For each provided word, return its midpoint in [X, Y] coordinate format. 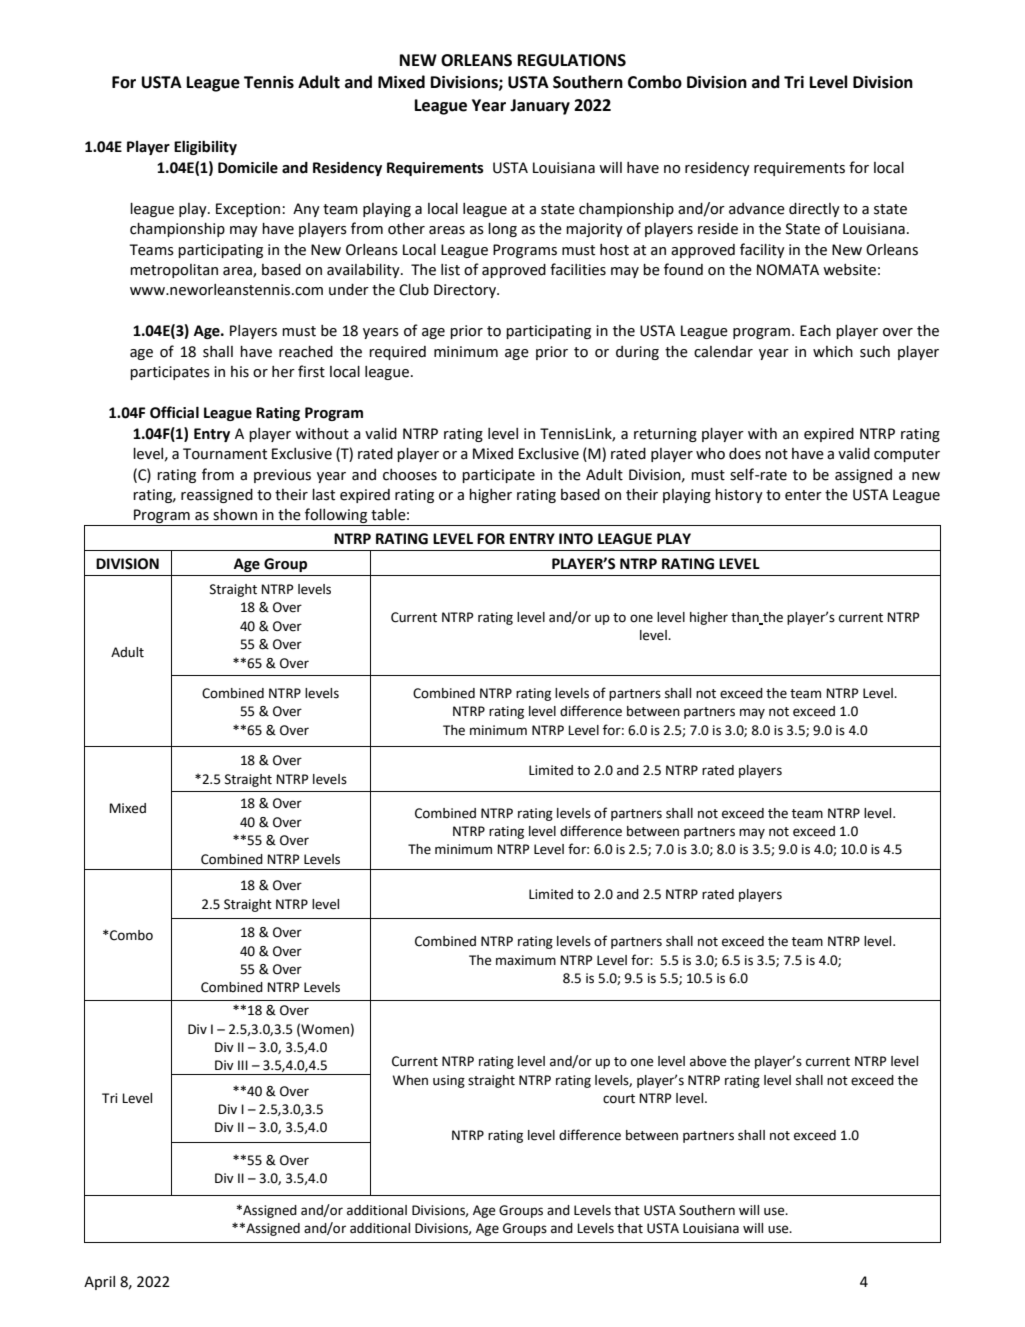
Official [174, 412]
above [708, 1061]
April [99, 1283]
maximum [526, 960]
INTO [576, 539]
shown [235, 515]
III [243, 1065]
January [540, 107]
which [833, 352]
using [449, 1081]
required [397, 353]
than [746, 618]
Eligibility [205, 147]
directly [814, 210]
